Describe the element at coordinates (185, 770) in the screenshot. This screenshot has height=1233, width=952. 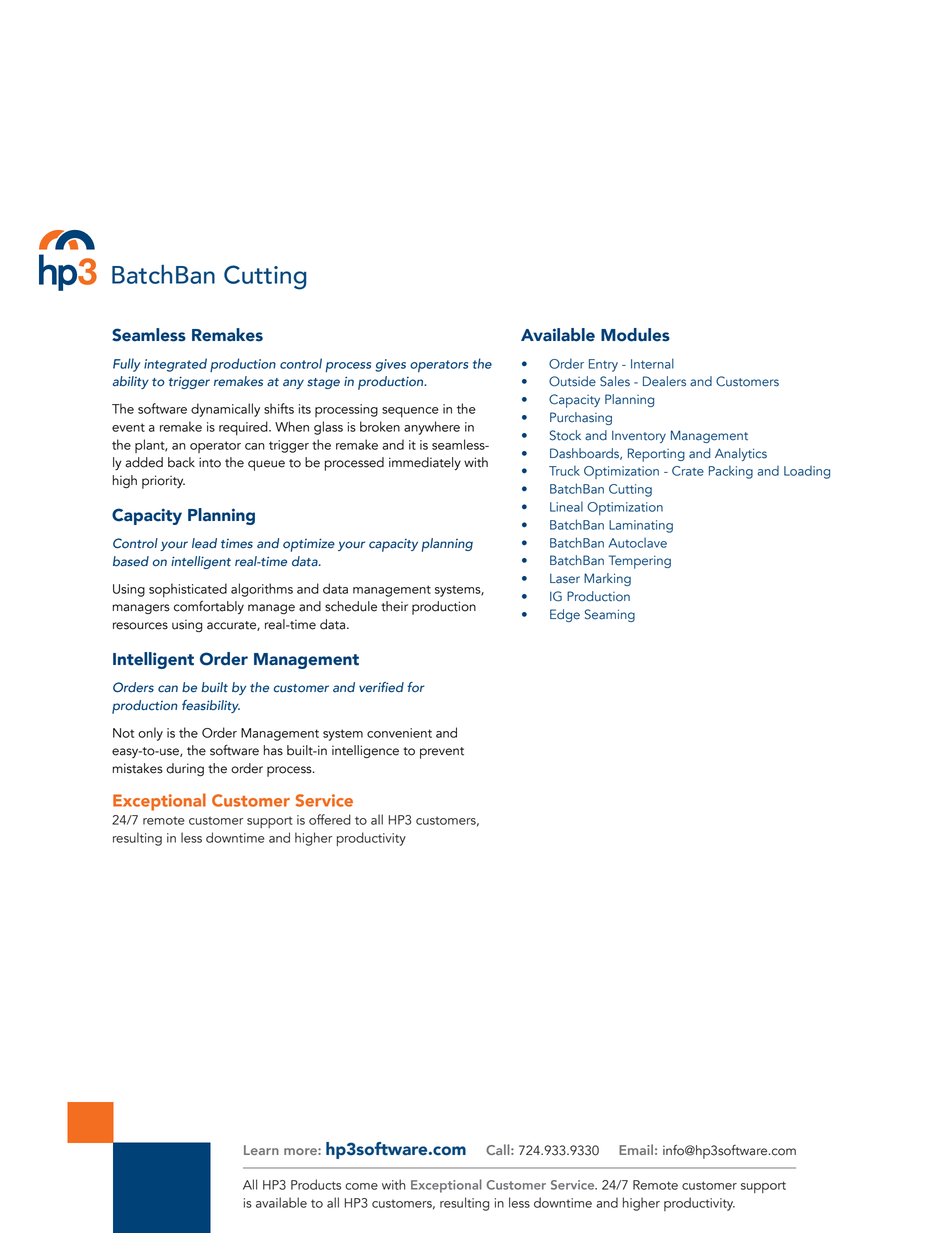
I see `during` at that location.
